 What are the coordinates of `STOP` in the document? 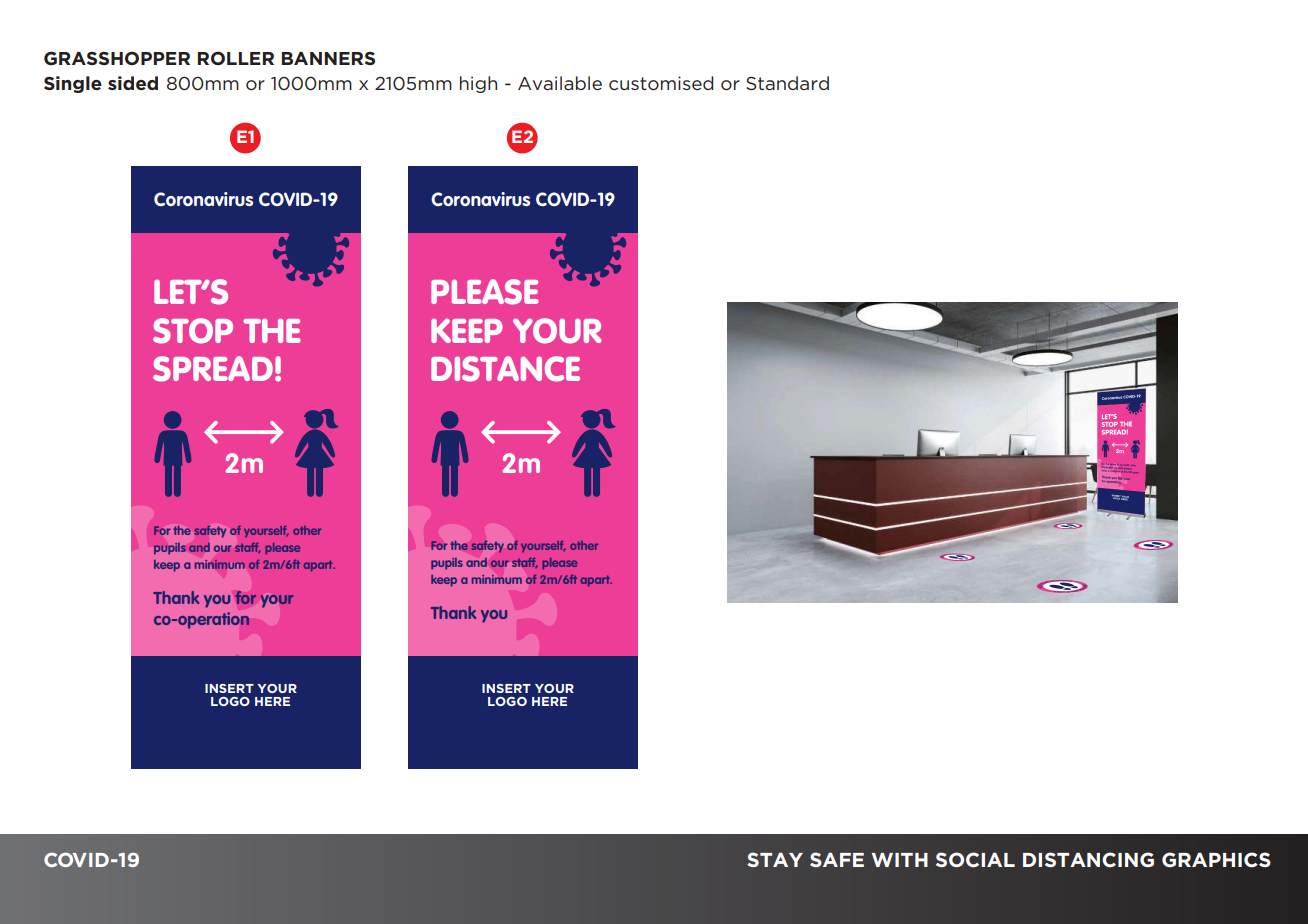 It's located at (193, 331).
